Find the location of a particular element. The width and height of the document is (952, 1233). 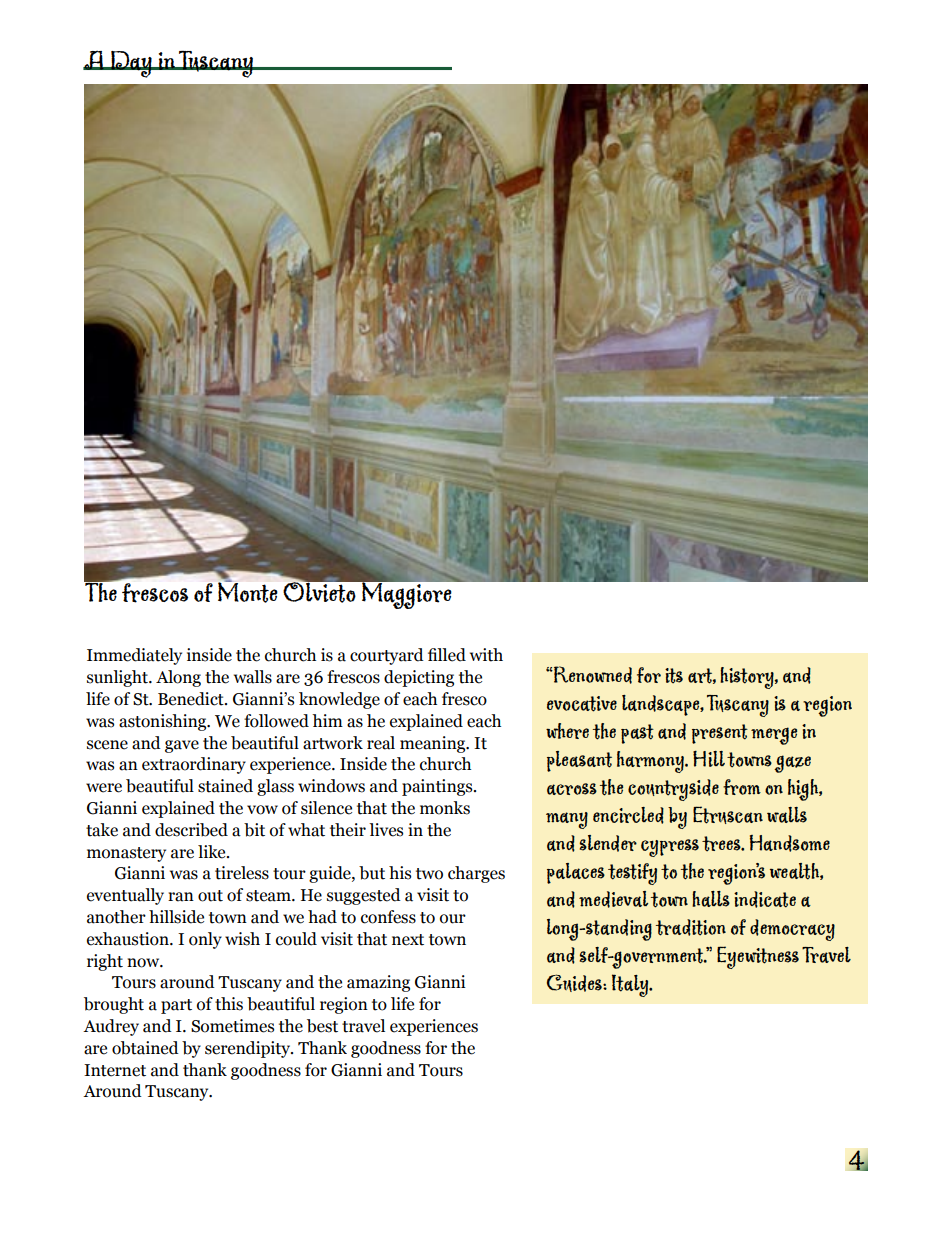

evocative is located at coordinates (582, 704).
